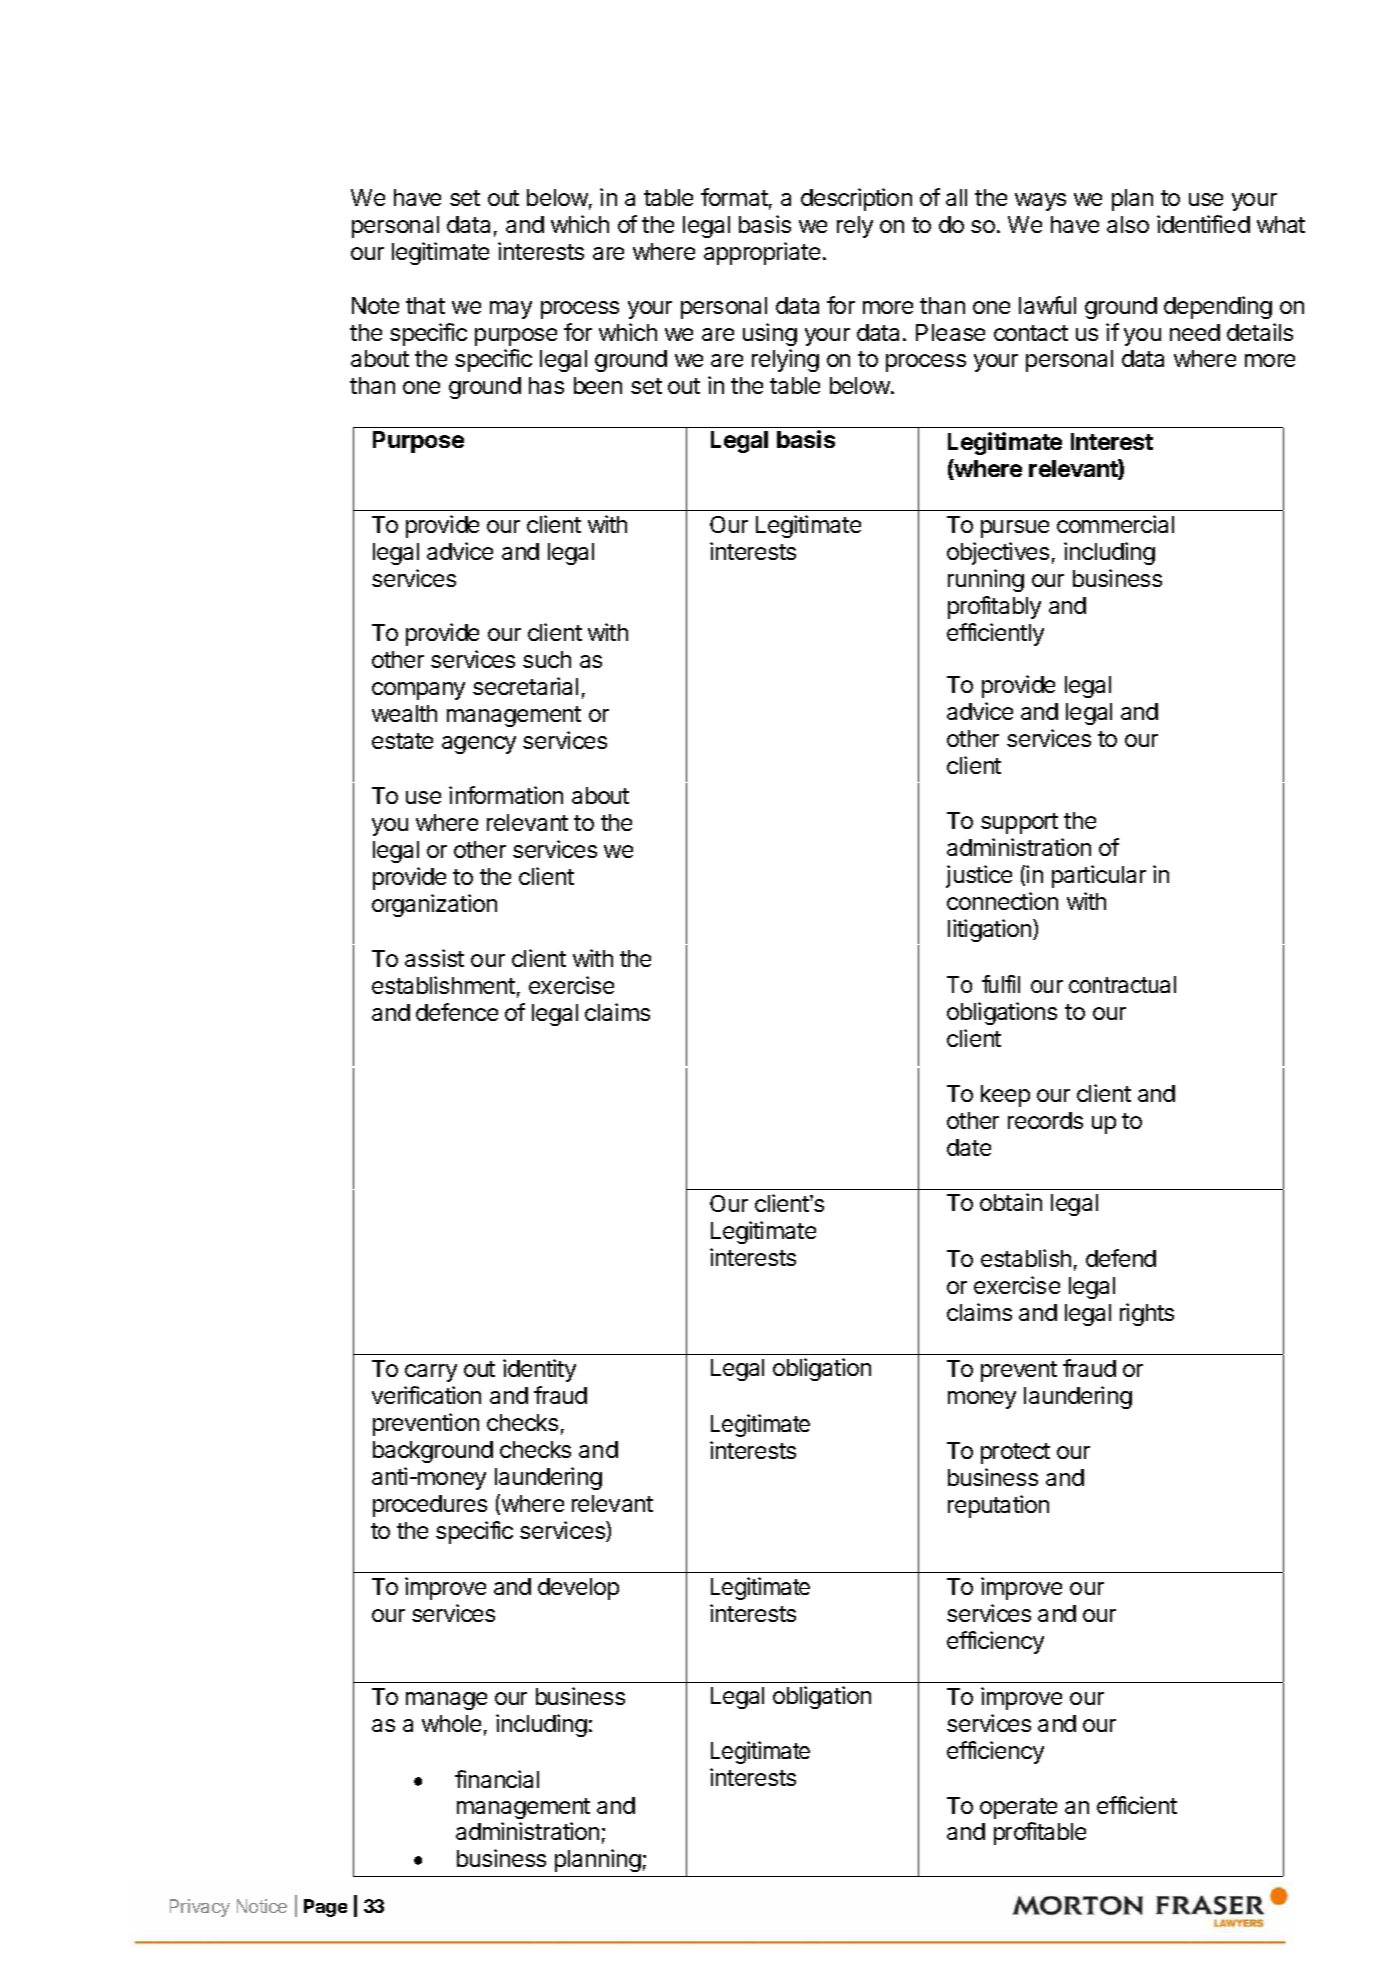 This screenshot has width=1395, height=1972. I want to click on Page, so click(325, 1908).
